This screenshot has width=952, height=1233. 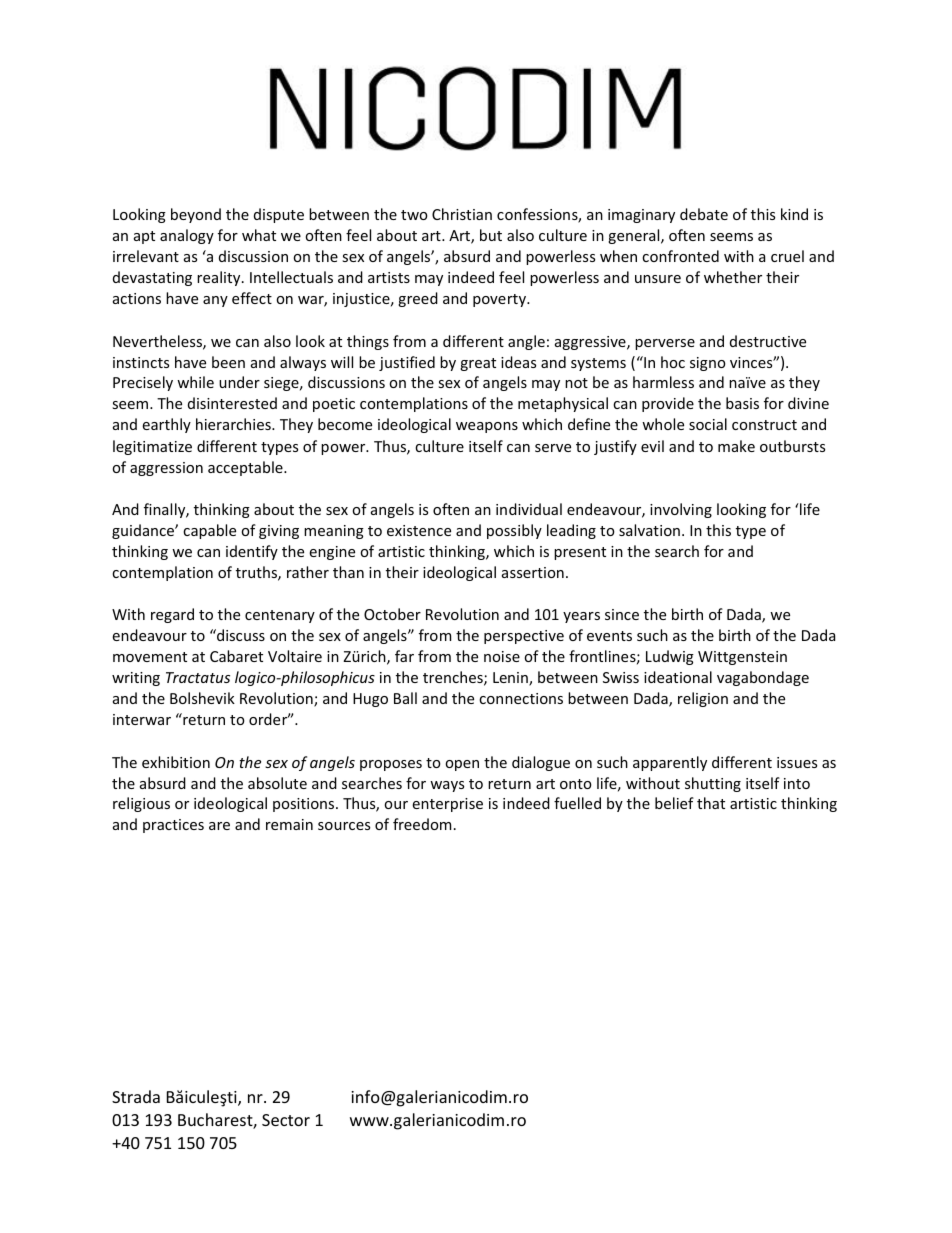 I want to click on involving, so click(x=681, y=510).
